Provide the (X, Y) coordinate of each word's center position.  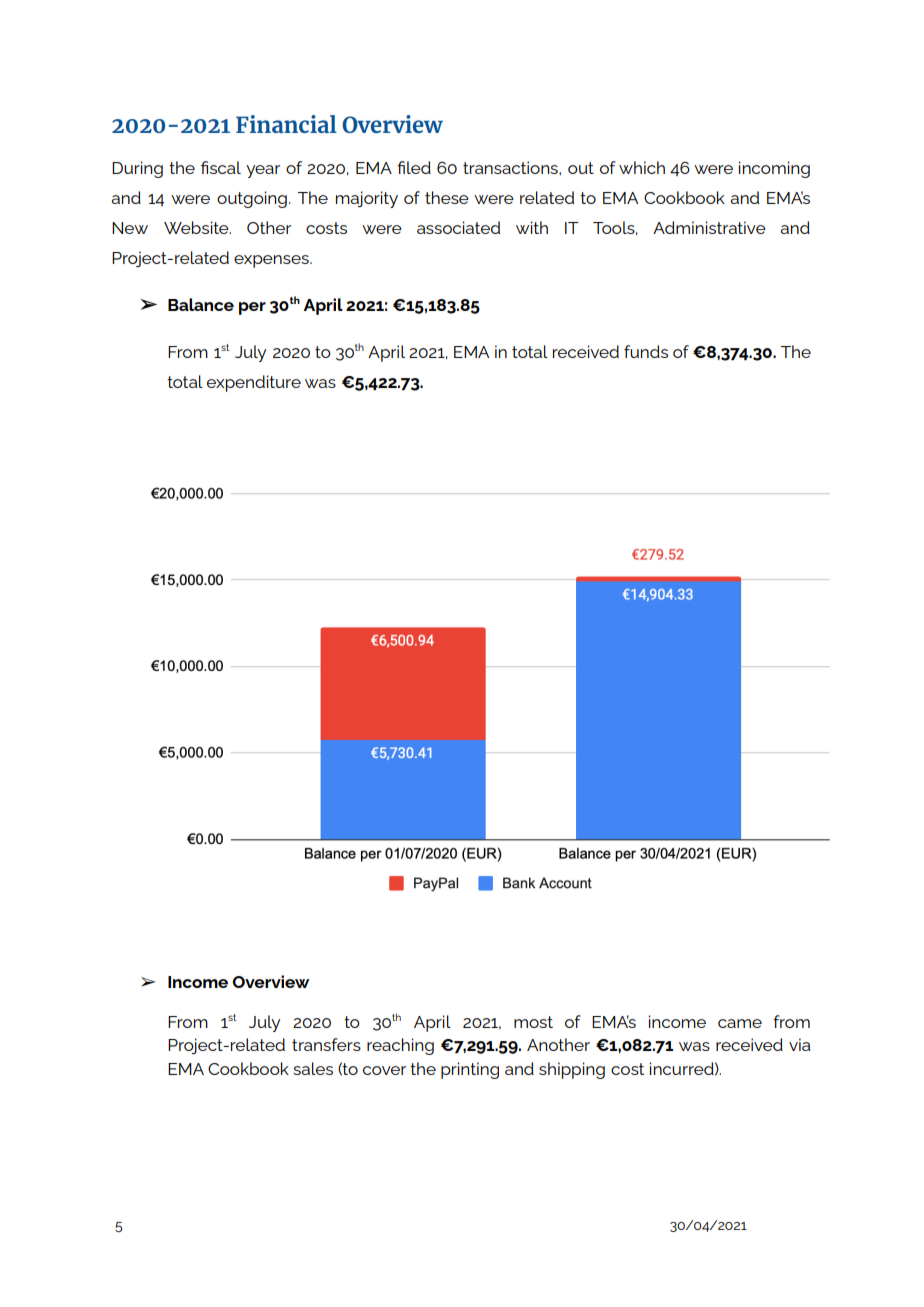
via (800, 1044)
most (533, 1022)
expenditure (254, 383)
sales (313, 1068)
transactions (511, 167)
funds (646, 351)
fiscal (221, 167)
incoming (774, 169)
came (740, 1023)
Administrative (709, 227)
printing (470, 1070)
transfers (326, 1044)
